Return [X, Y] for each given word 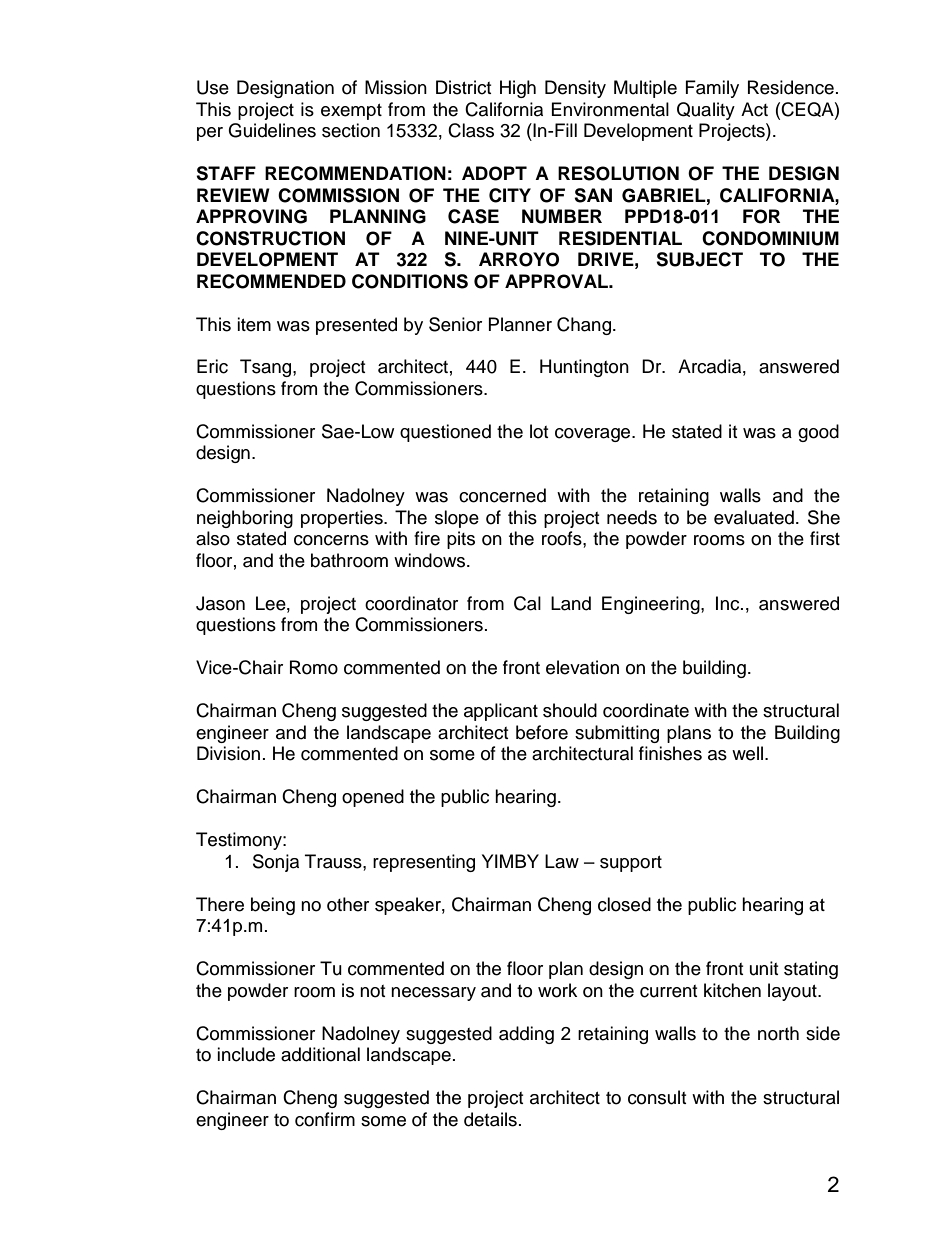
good [818, 433]
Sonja [276, 863]
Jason [220, 603]
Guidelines [272, 130]
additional [320, 1054]
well [749, 753]
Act [754, 109]
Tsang [267, 368]
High [518, 89]
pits [461, 540]
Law [562, 861]
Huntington [584, 368]
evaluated [754, 517]
